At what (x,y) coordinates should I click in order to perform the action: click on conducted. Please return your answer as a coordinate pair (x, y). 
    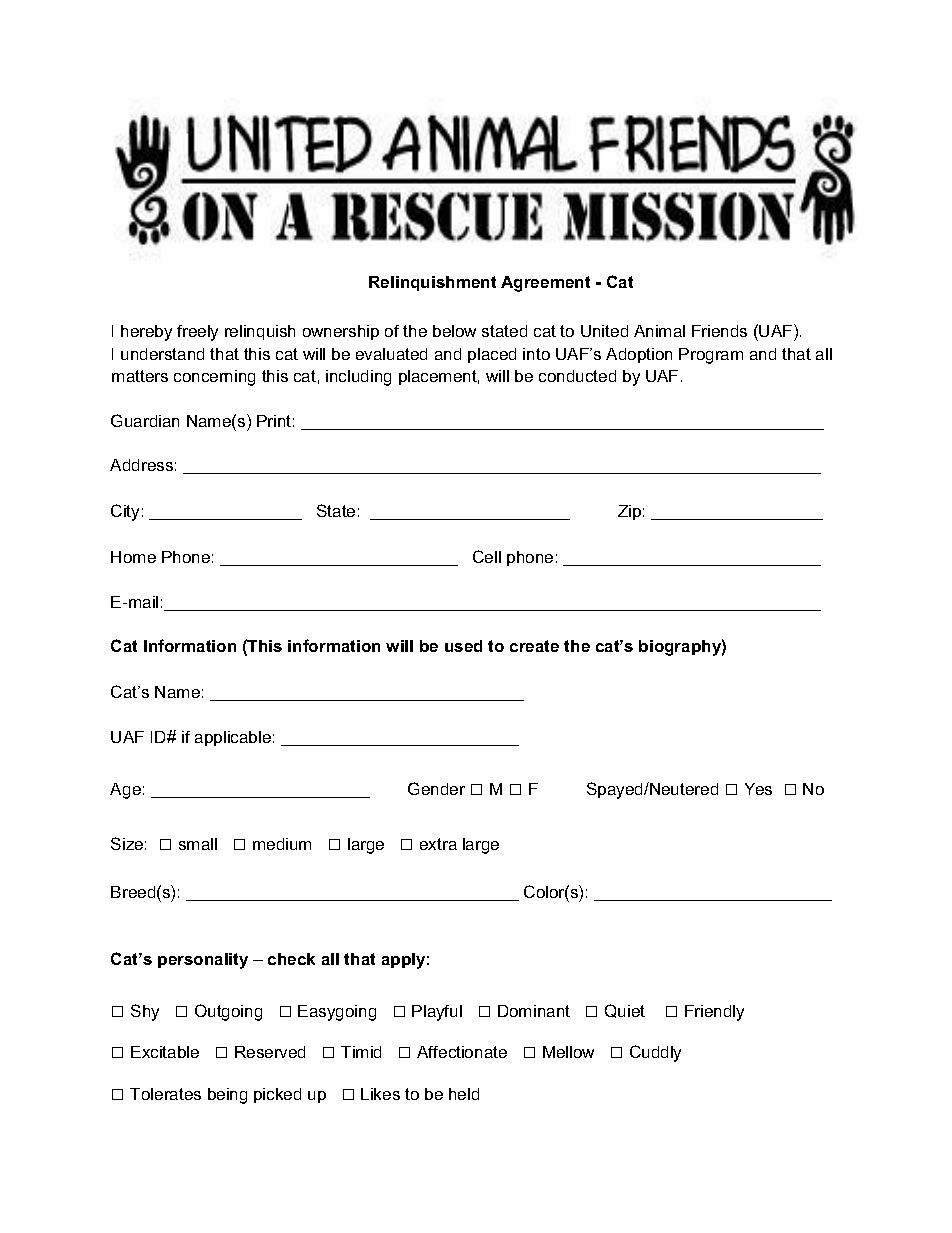
    Looking at the image, I should click on (577, 376).
